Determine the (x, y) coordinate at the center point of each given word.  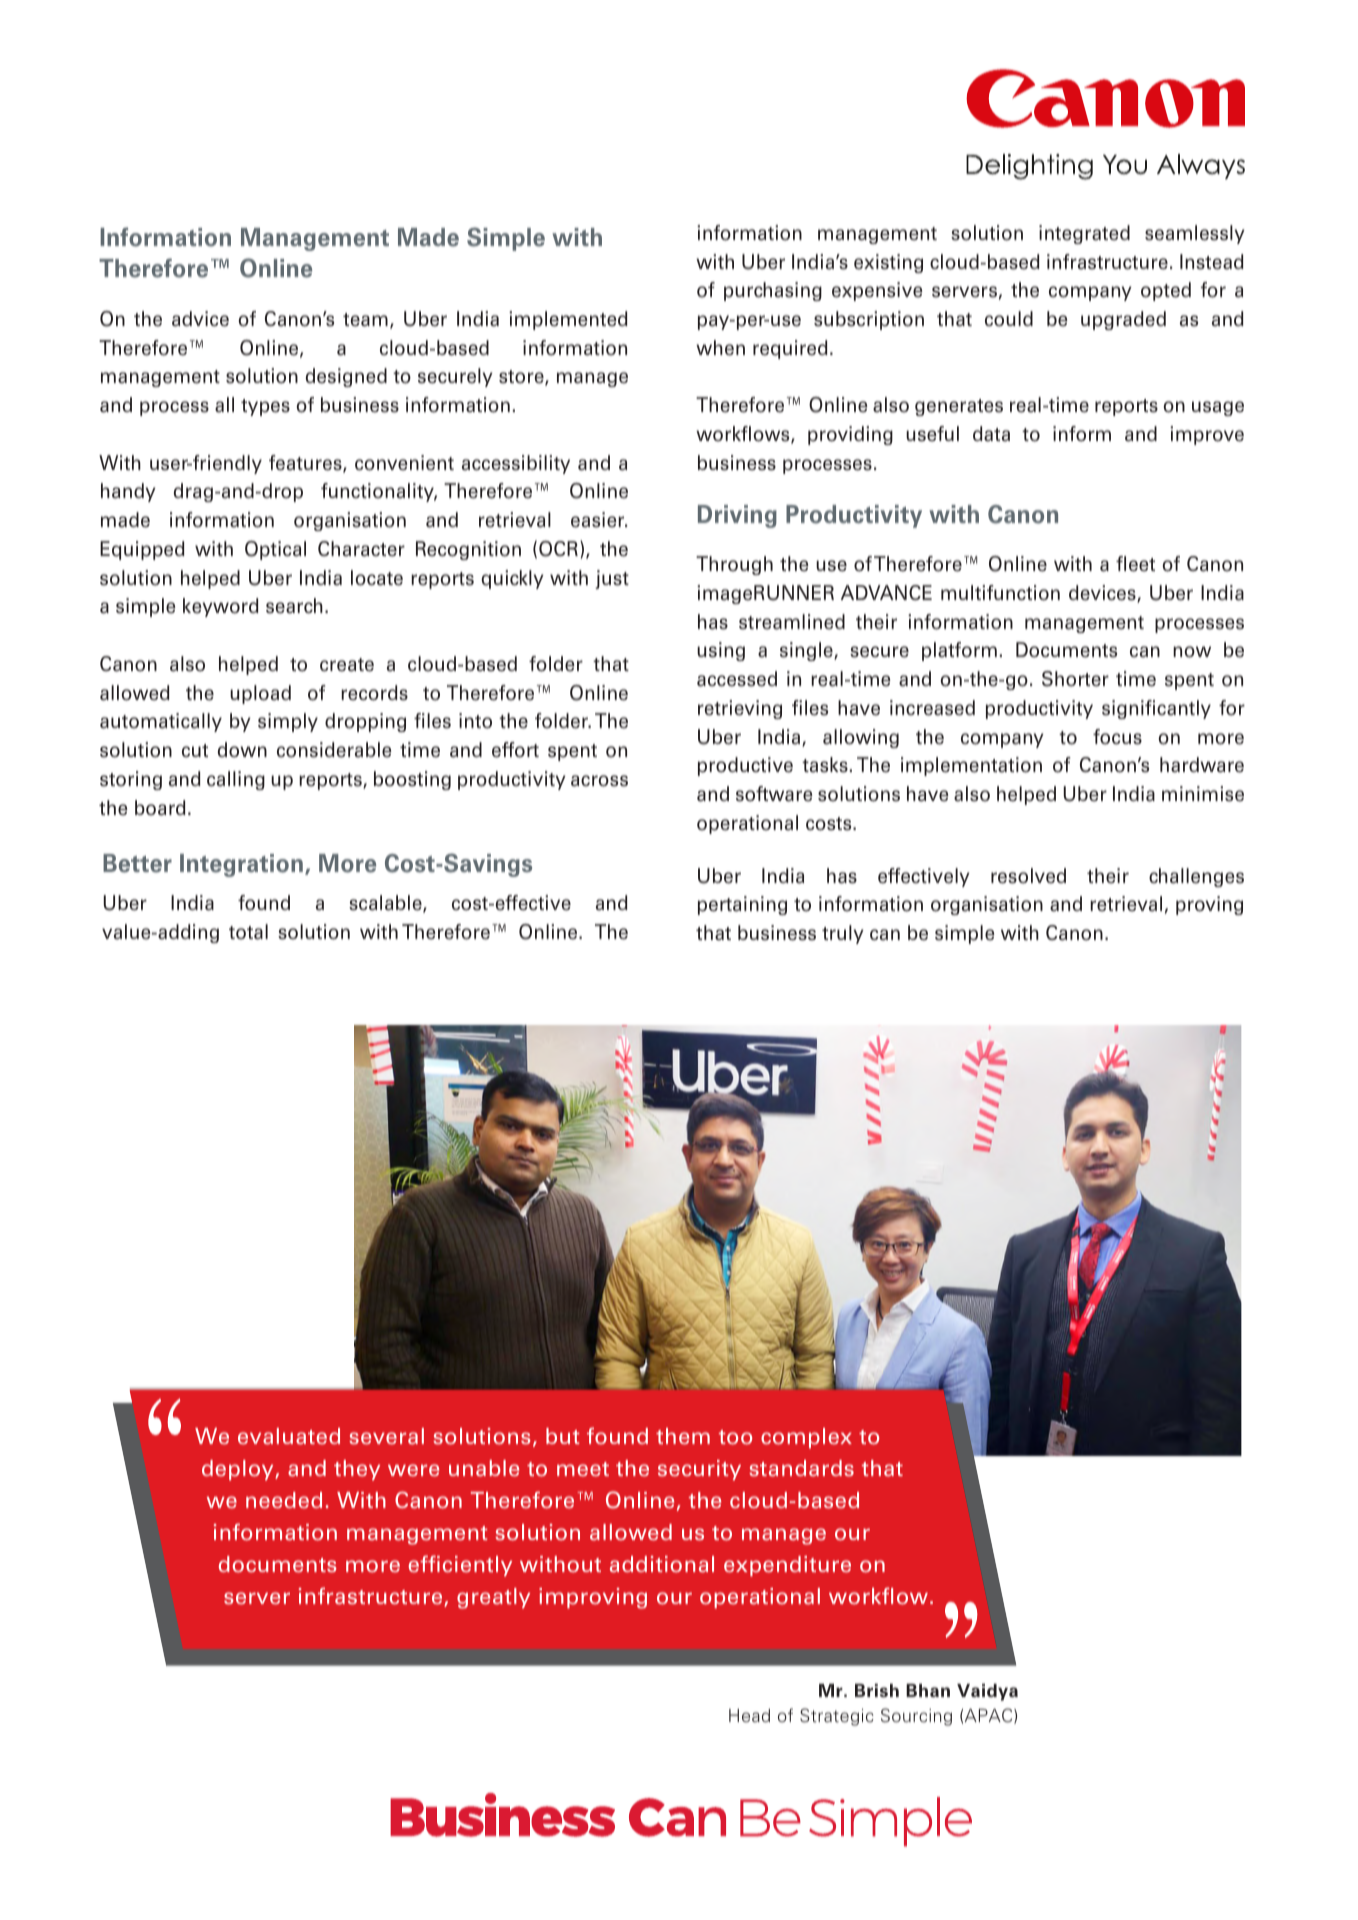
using (721, 651)
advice (200, 319)
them (683, 1436)
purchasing (773, 291)
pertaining (742, 905)
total (248, 932)
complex (806, 1438)
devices (1103, 594)
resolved (1028, 876)
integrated (1084, 234)
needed (284, 1500)
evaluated (289, 1436)
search (294, 606)
